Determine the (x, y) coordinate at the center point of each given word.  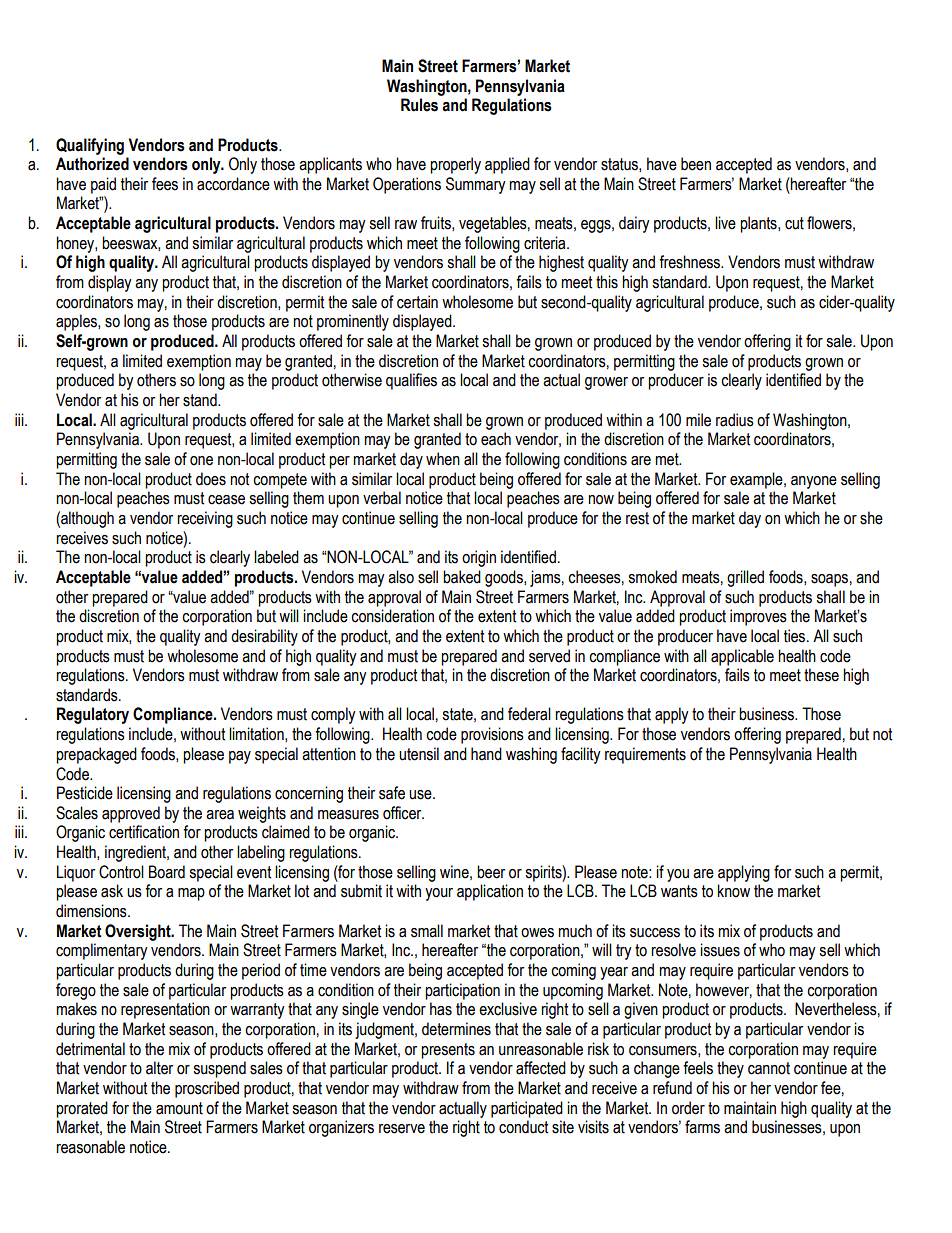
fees (165, 184)
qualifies (411, 381)
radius (735, 420)
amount (179, 1108)
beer (491, 872)
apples (77, 322)
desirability (264, 637)
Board (167, 872)
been (696, 164)
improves (758, 617)
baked (462, 577)
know (734, 891)
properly (455, 165)
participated (527, 1109)
